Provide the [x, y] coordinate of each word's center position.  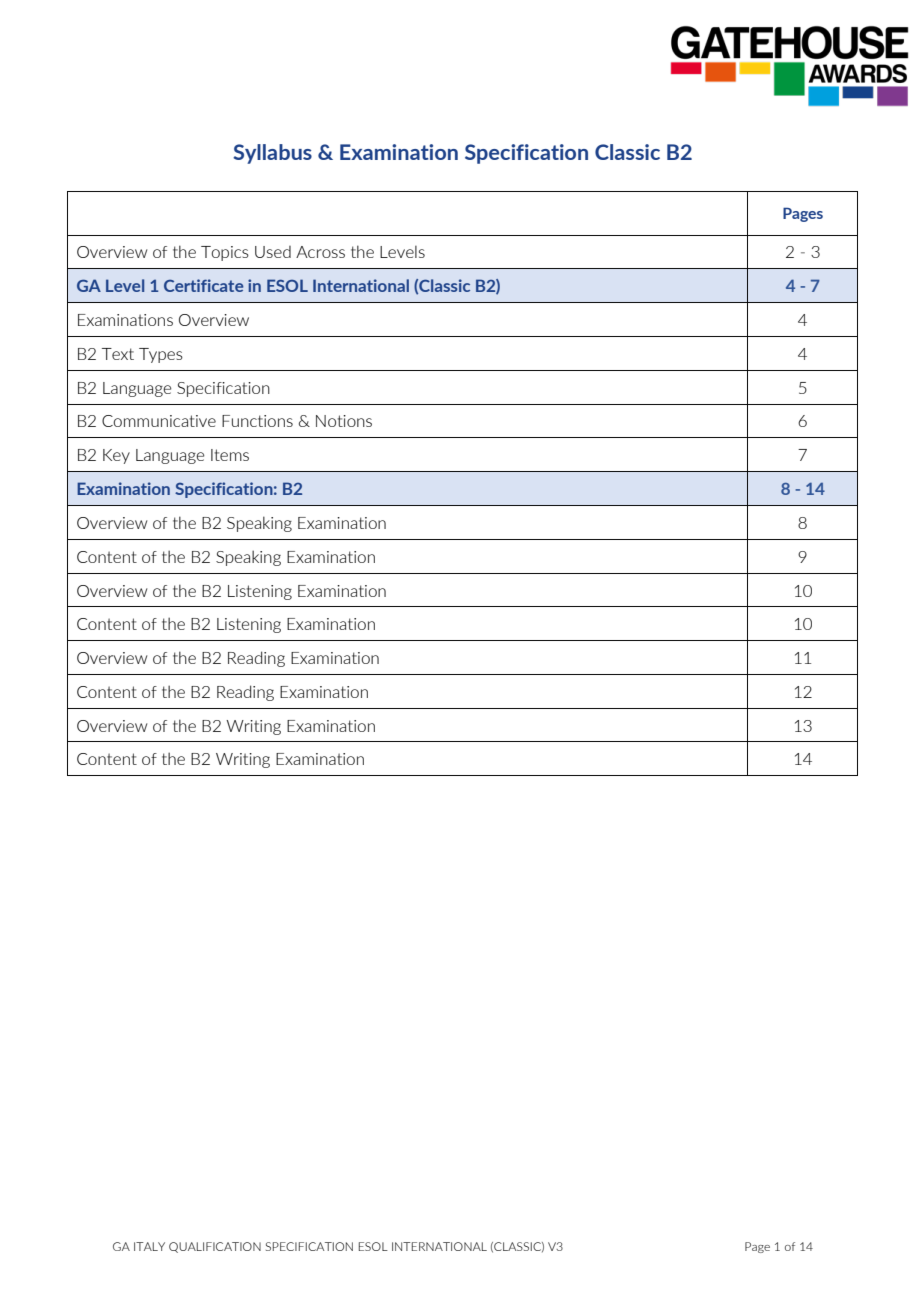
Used [273, 252]
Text [118, 354]
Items [230, 455]
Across [320, 252]
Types [161, 355]
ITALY [149, 1246]
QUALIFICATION [215, 1247]
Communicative [159, 421]
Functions [257, 421]
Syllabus [272, 154]
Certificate [203, 285]
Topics [225, 253]
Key [116, 456]
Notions [344, 421]
